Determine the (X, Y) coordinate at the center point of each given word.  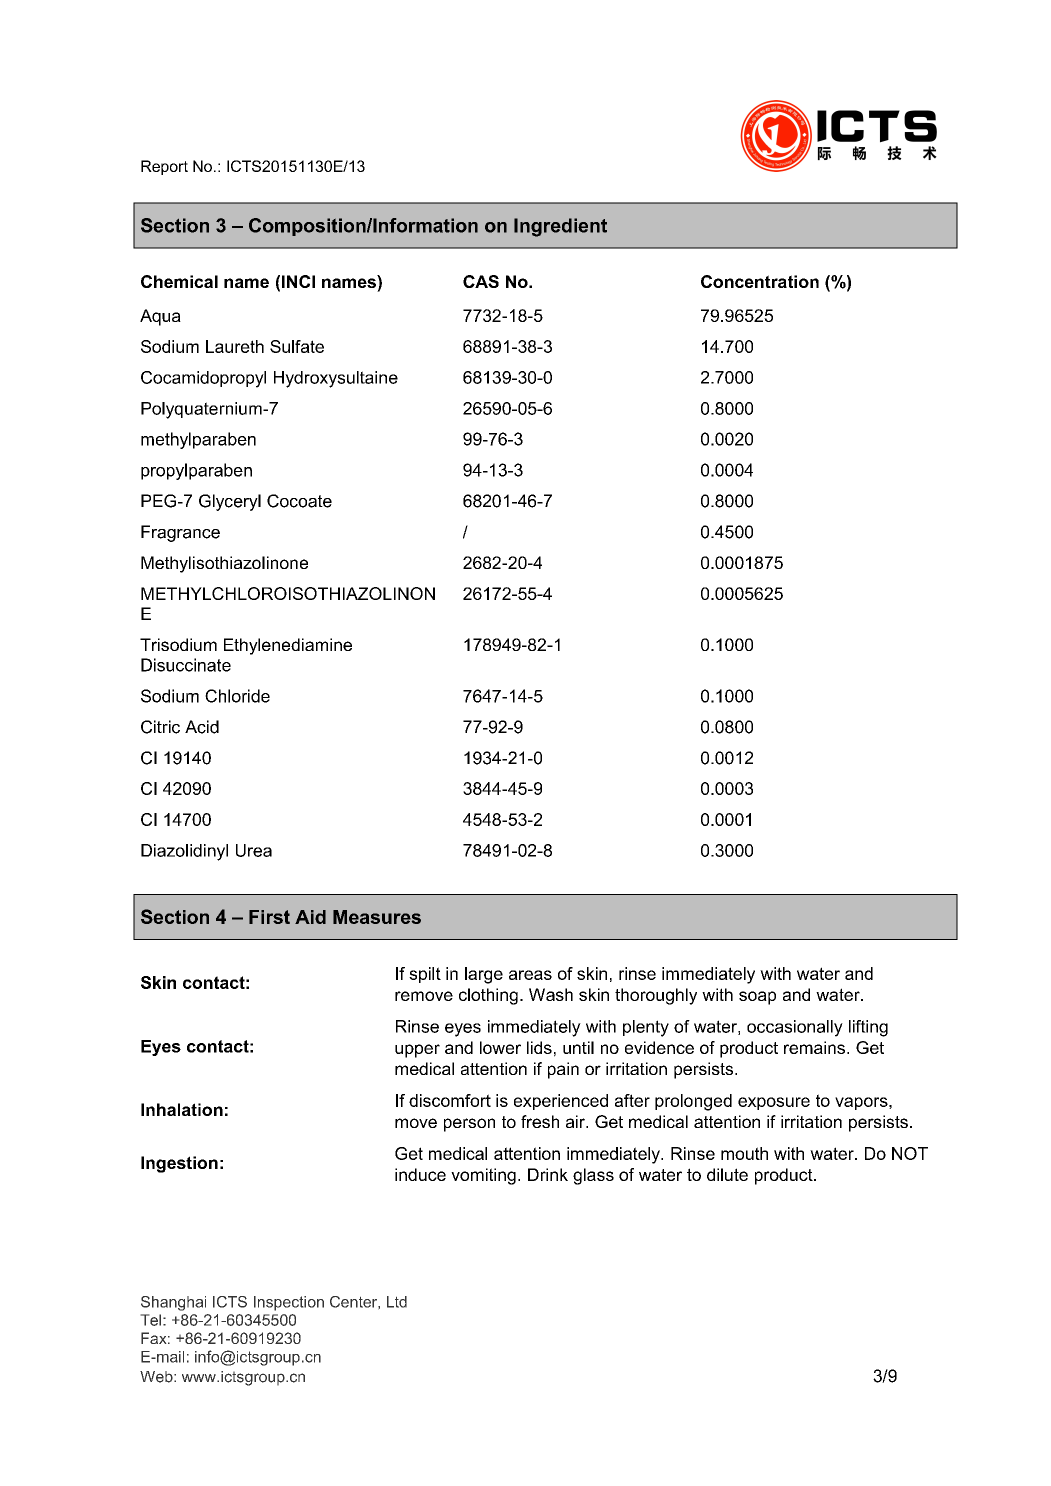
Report (164, 167)
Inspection (289, 1303)
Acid (202, 727)
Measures (377, 917)
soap (757, 998)
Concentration (760, 281)
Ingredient (560, 227)
